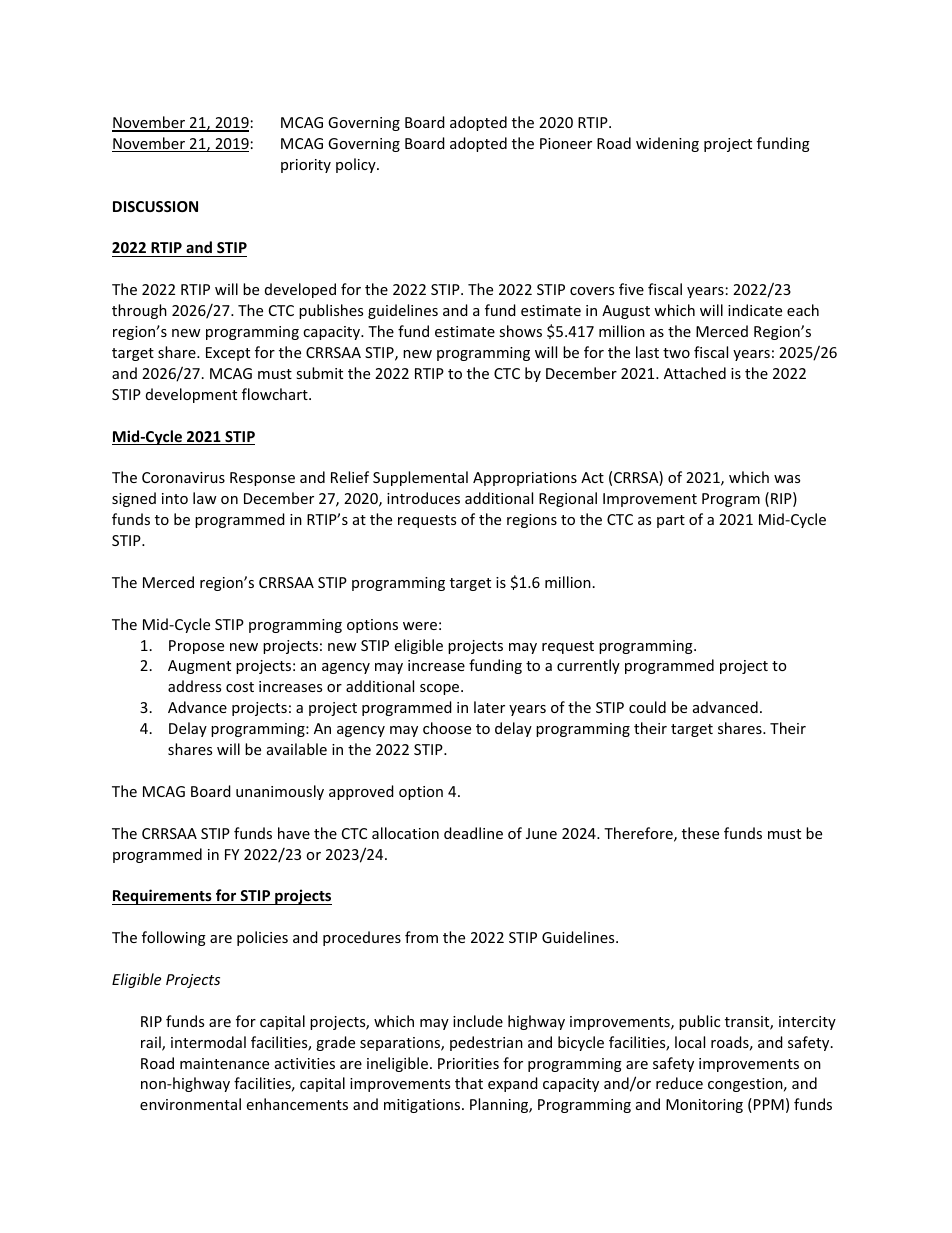 The height and width of the screenshot is (1233, 952). Describe the element at coordinates (566, 143) in the screenshot. I see `Pioneer` at that location.
